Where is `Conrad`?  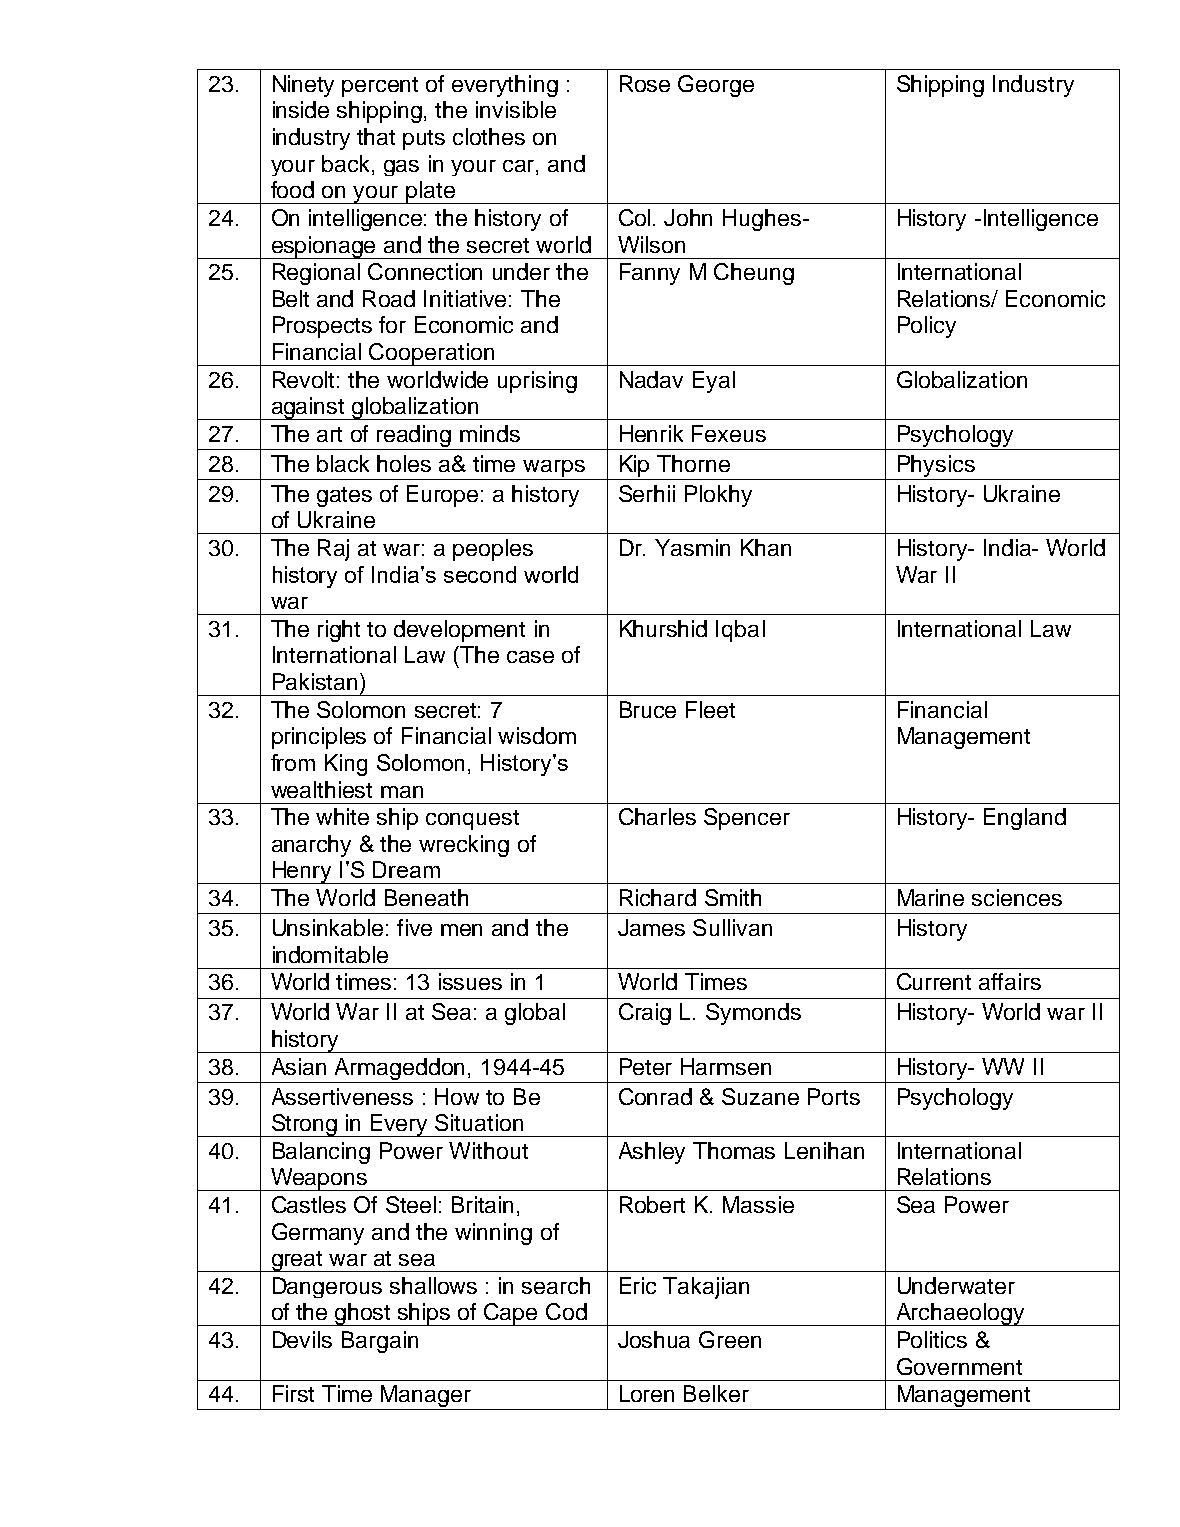
Conrad is located at coordinates (655, 1096).
